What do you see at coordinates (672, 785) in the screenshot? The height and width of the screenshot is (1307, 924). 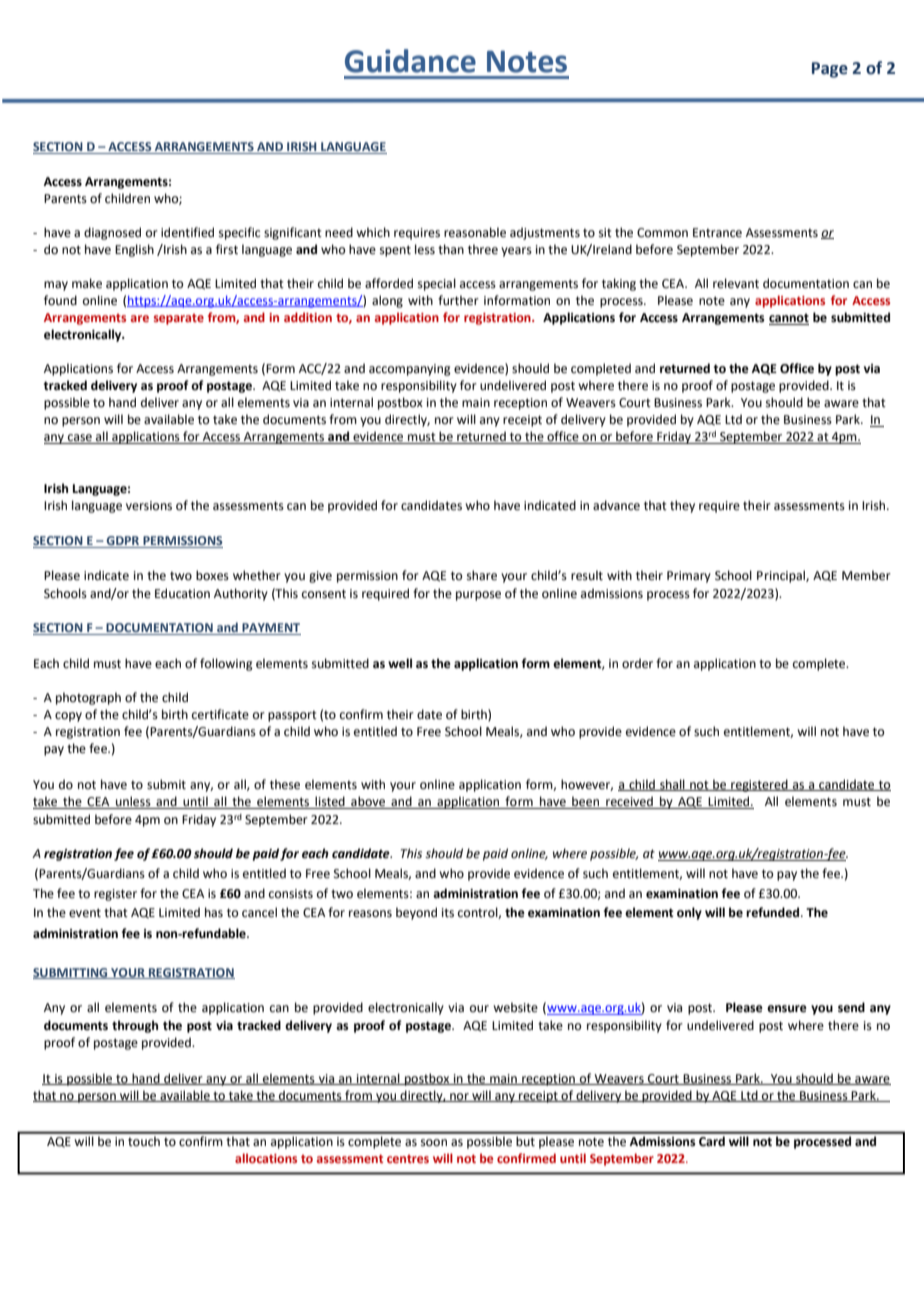 I see `shall` at bounding box center [672, 785].
